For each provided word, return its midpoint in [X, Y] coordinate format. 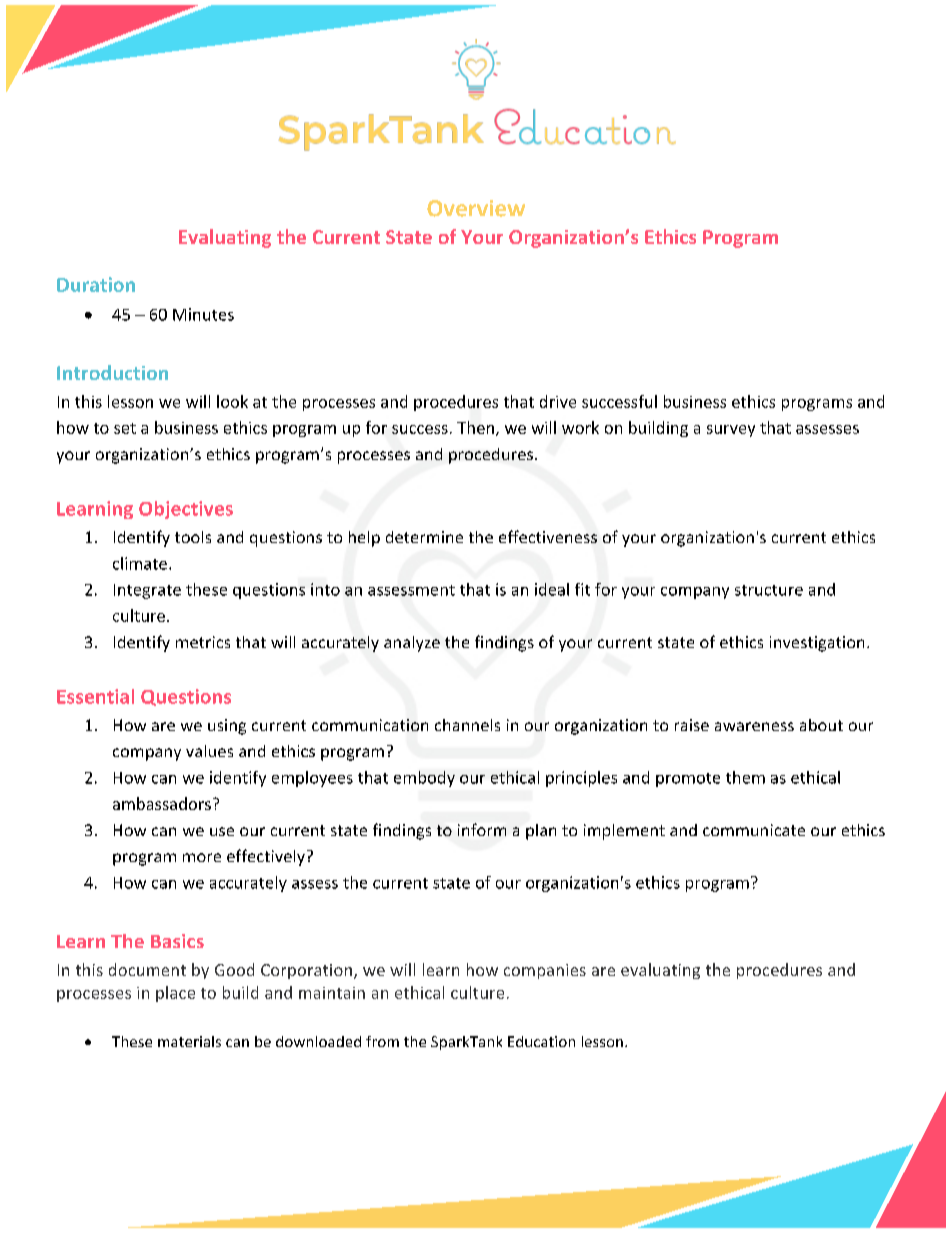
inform [482, 829]
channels [467, 725]
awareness [754, 726]
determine [424, 537]
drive [558, 401]
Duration [96, 284]
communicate [754, 830]
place [175, 994]
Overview [476, 208]
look [232, 401]
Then [475, 427]
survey [731, 431]
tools [193, 537]
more [202, 857]
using [227, 727]
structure [769, 590]
